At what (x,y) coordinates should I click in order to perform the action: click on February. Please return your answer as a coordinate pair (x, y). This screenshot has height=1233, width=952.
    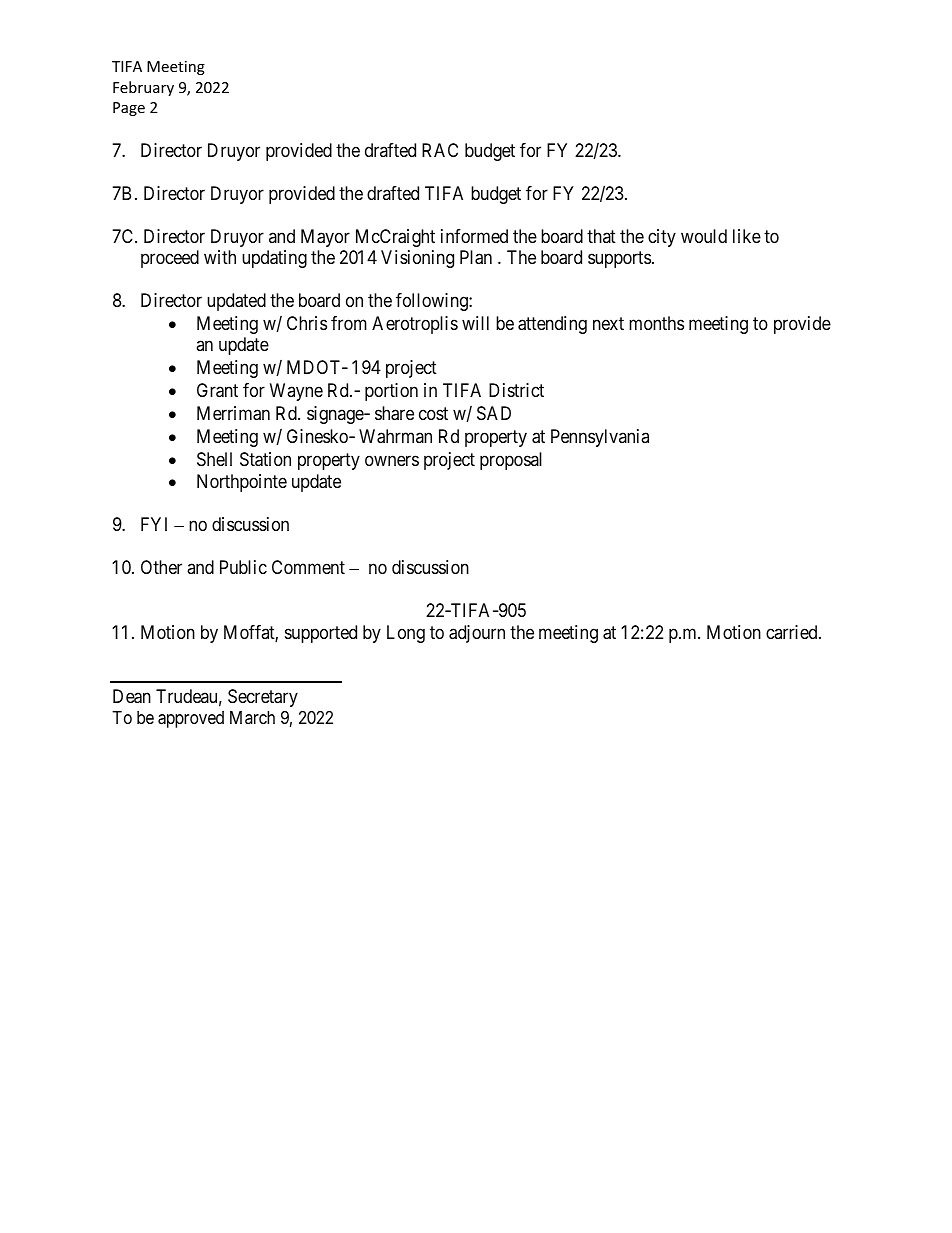
    Looking at the image, I should click on (143, 88).
